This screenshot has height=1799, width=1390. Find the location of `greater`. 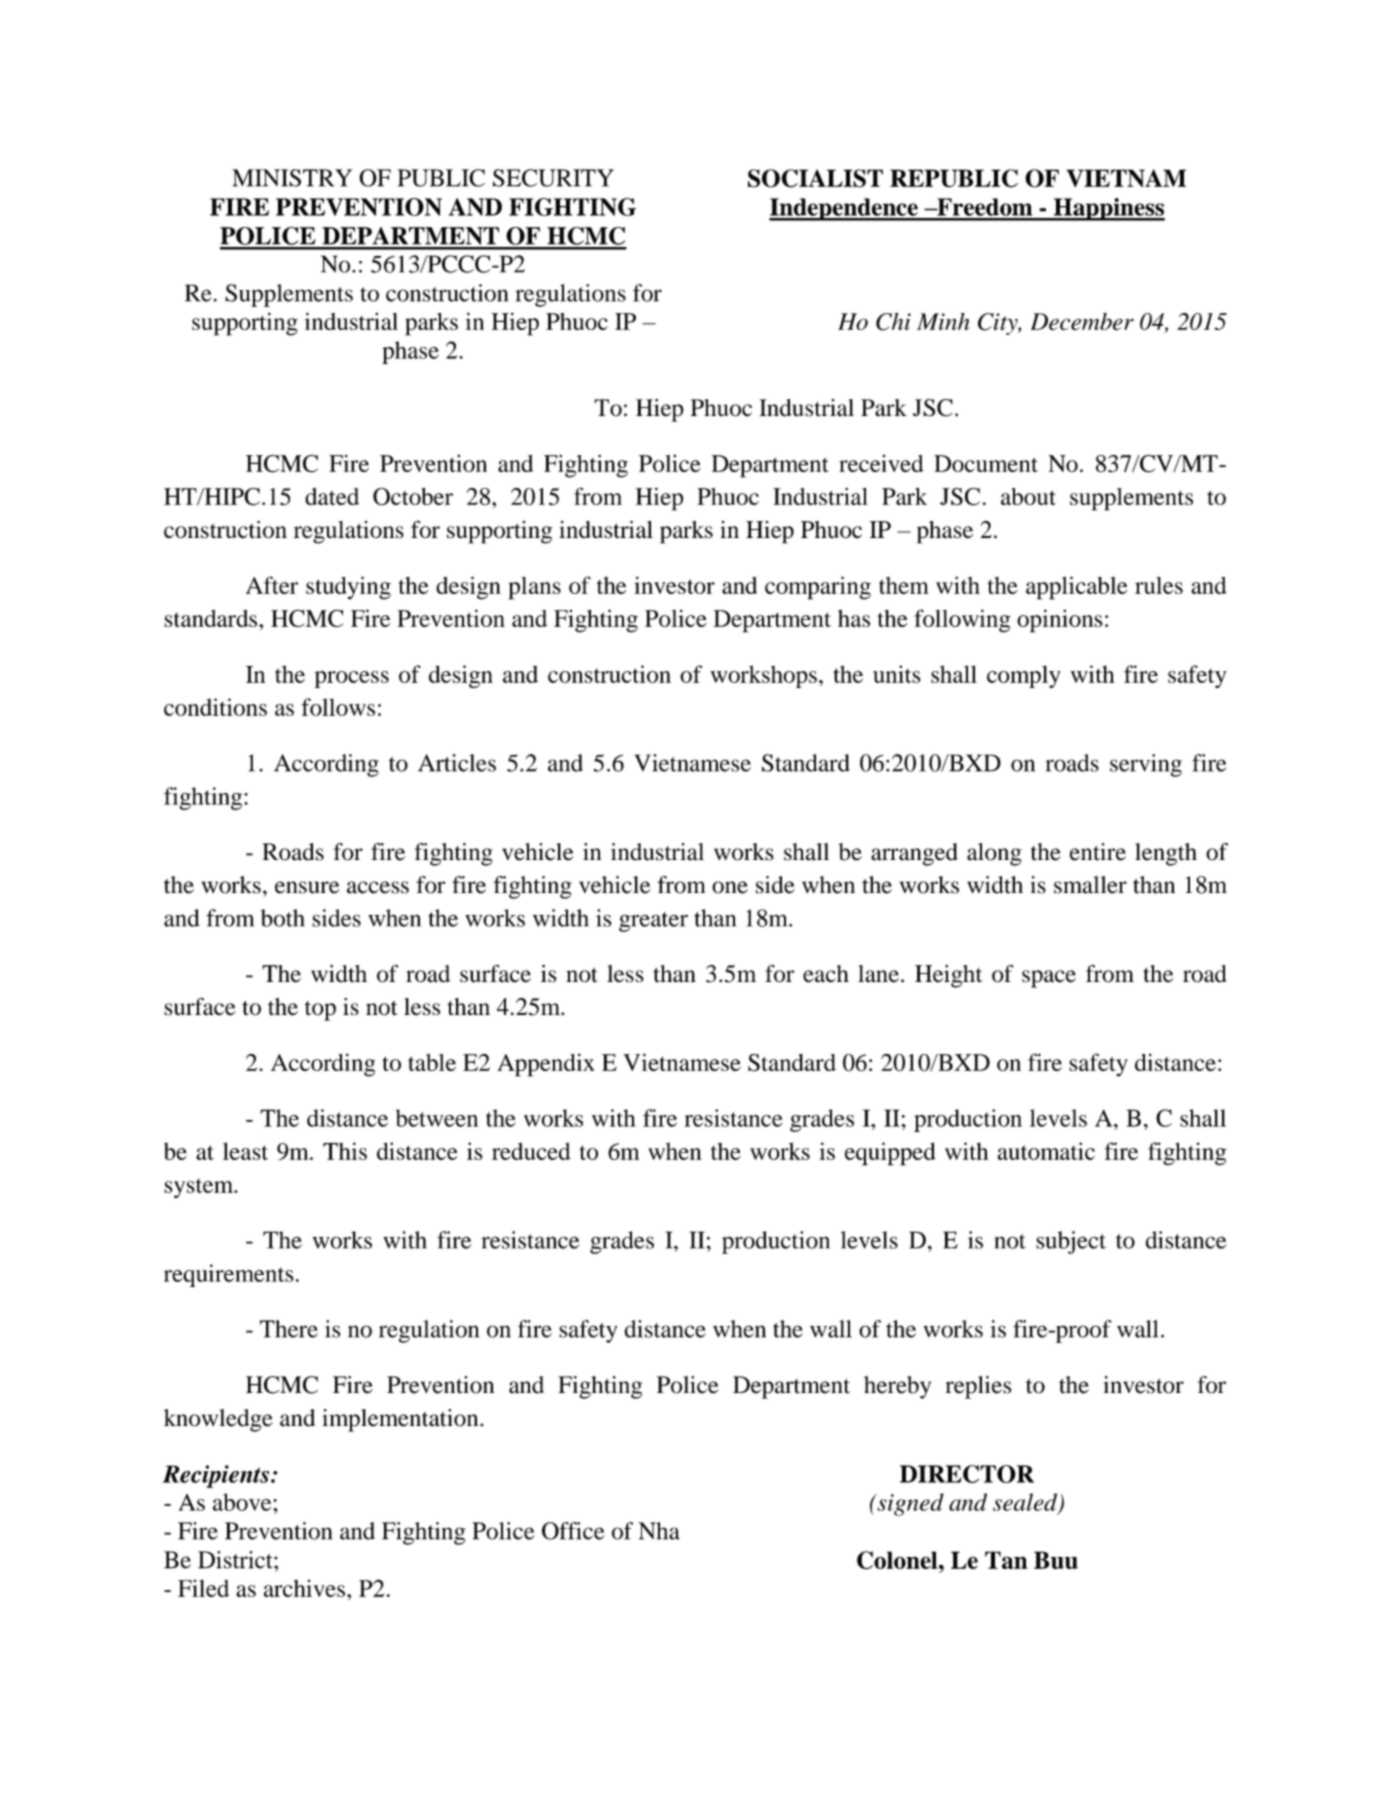

greater is located at coordinates (653, 922).
